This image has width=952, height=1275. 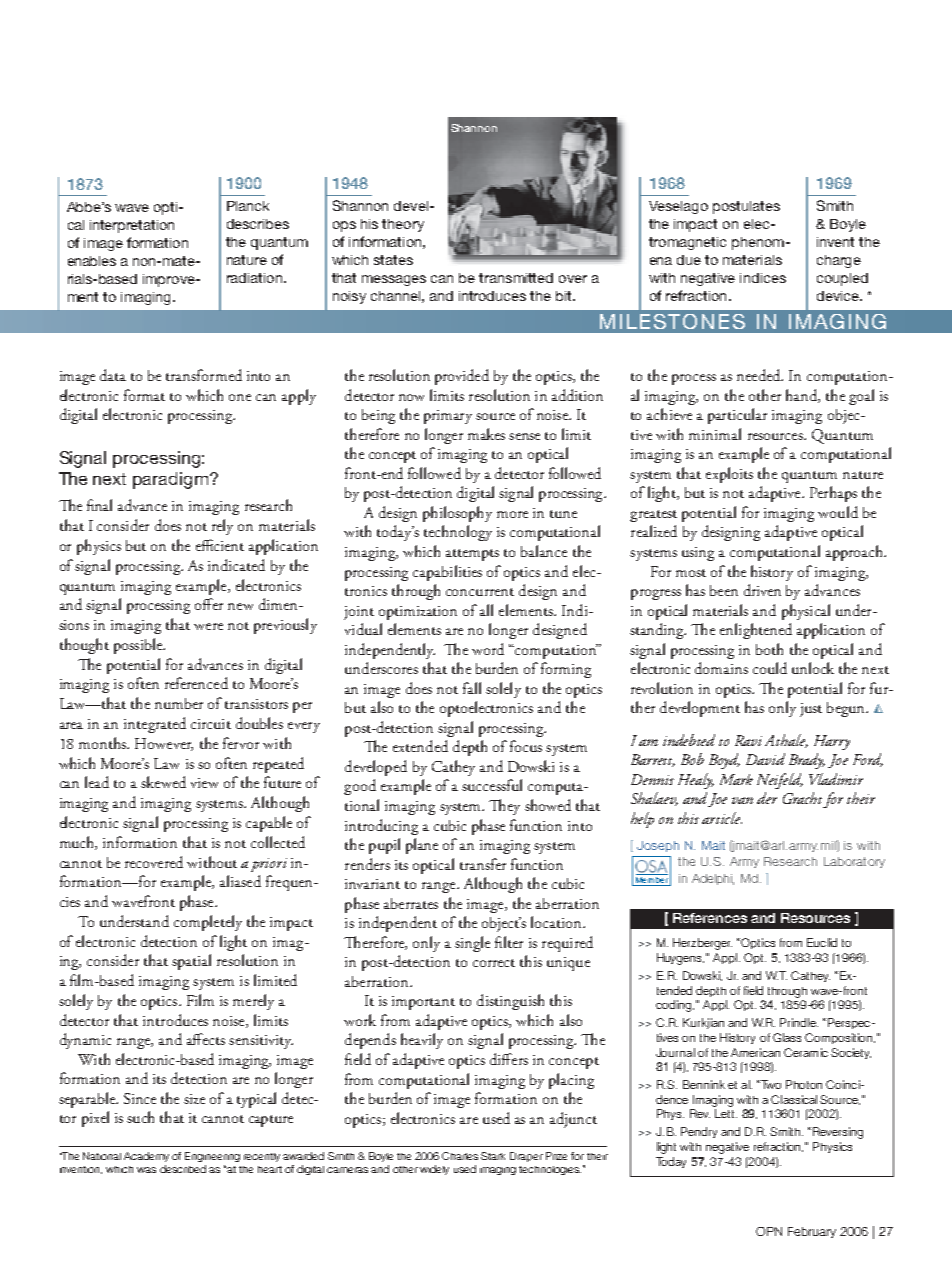 I want to click on driven, so click(x=762, y=590).
